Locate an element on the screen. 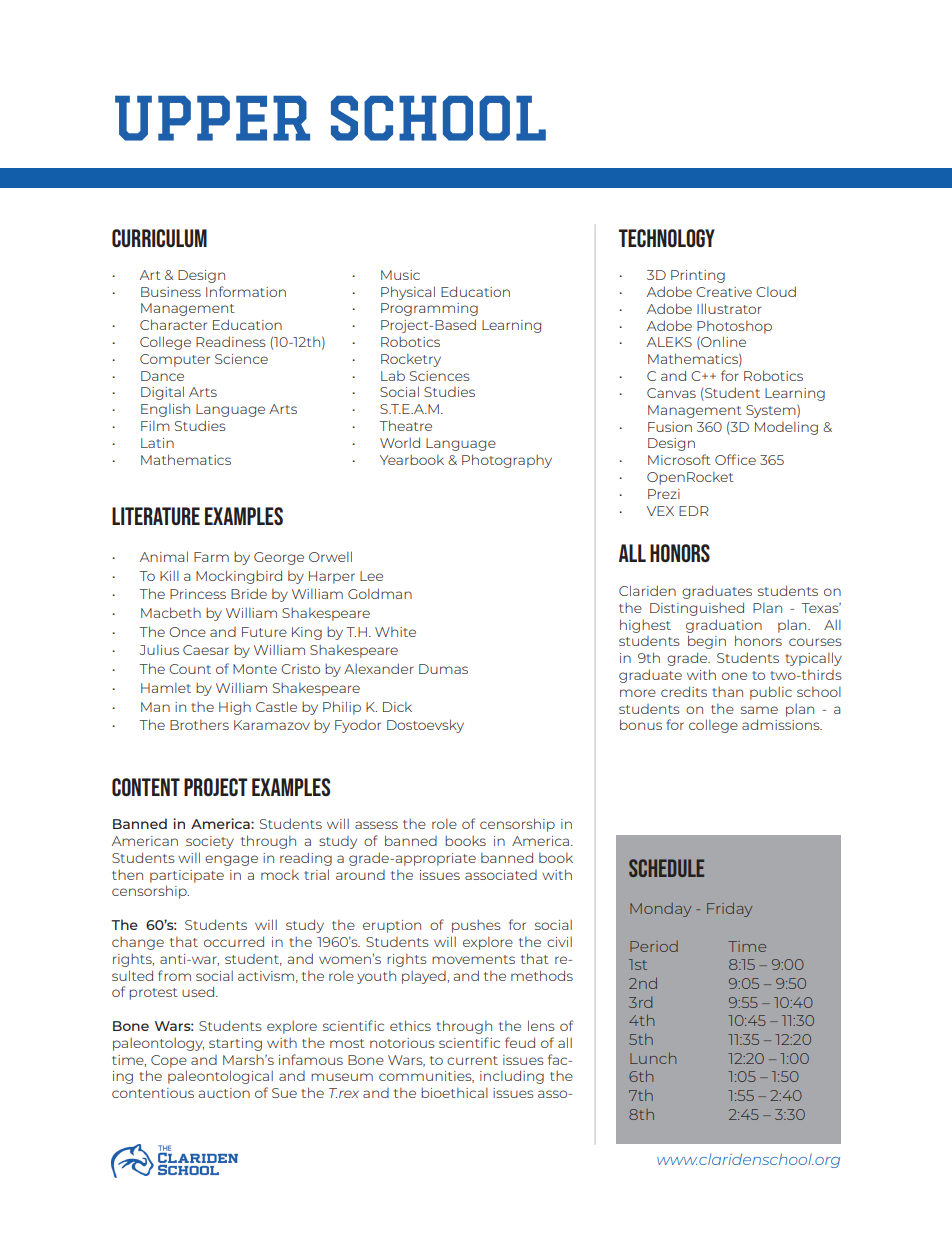 This screenshot has height=1233, width=952. Music is located at coordinates (400, 275).
